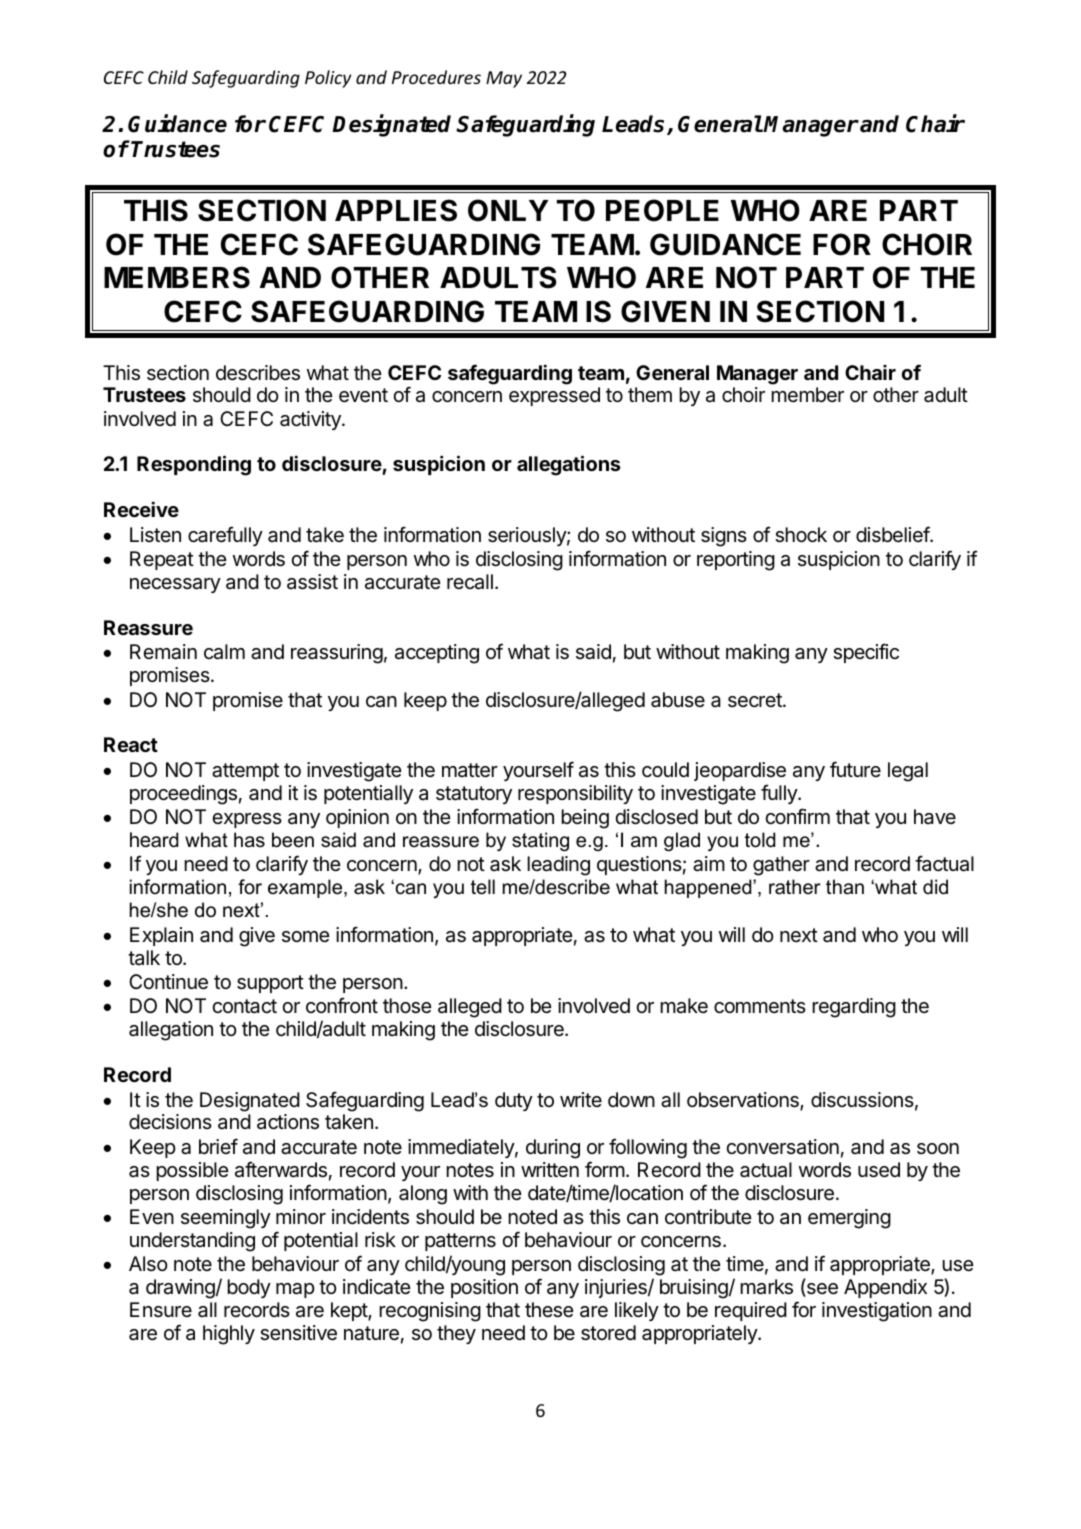 Image resolution: width=1081 pixels, height=1529 pixels. Describe the element at coordinates (549, 1310) in the document. I see `these` at that location.
